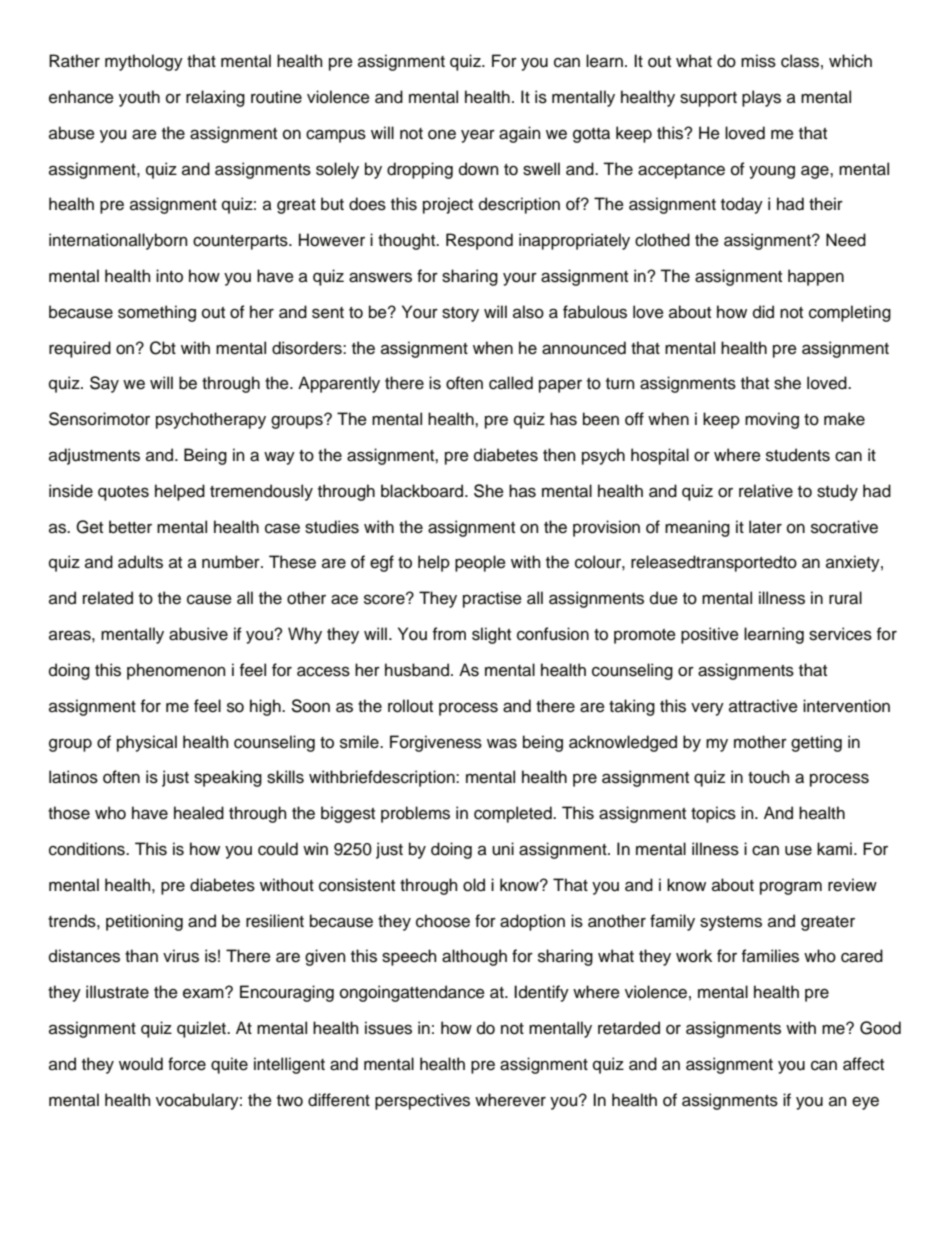 Image resolution: width=952 pixels, height=1233 pixels. Describe the element at coordinates (478, 136) in the screenshot. I see `year` at that location.
